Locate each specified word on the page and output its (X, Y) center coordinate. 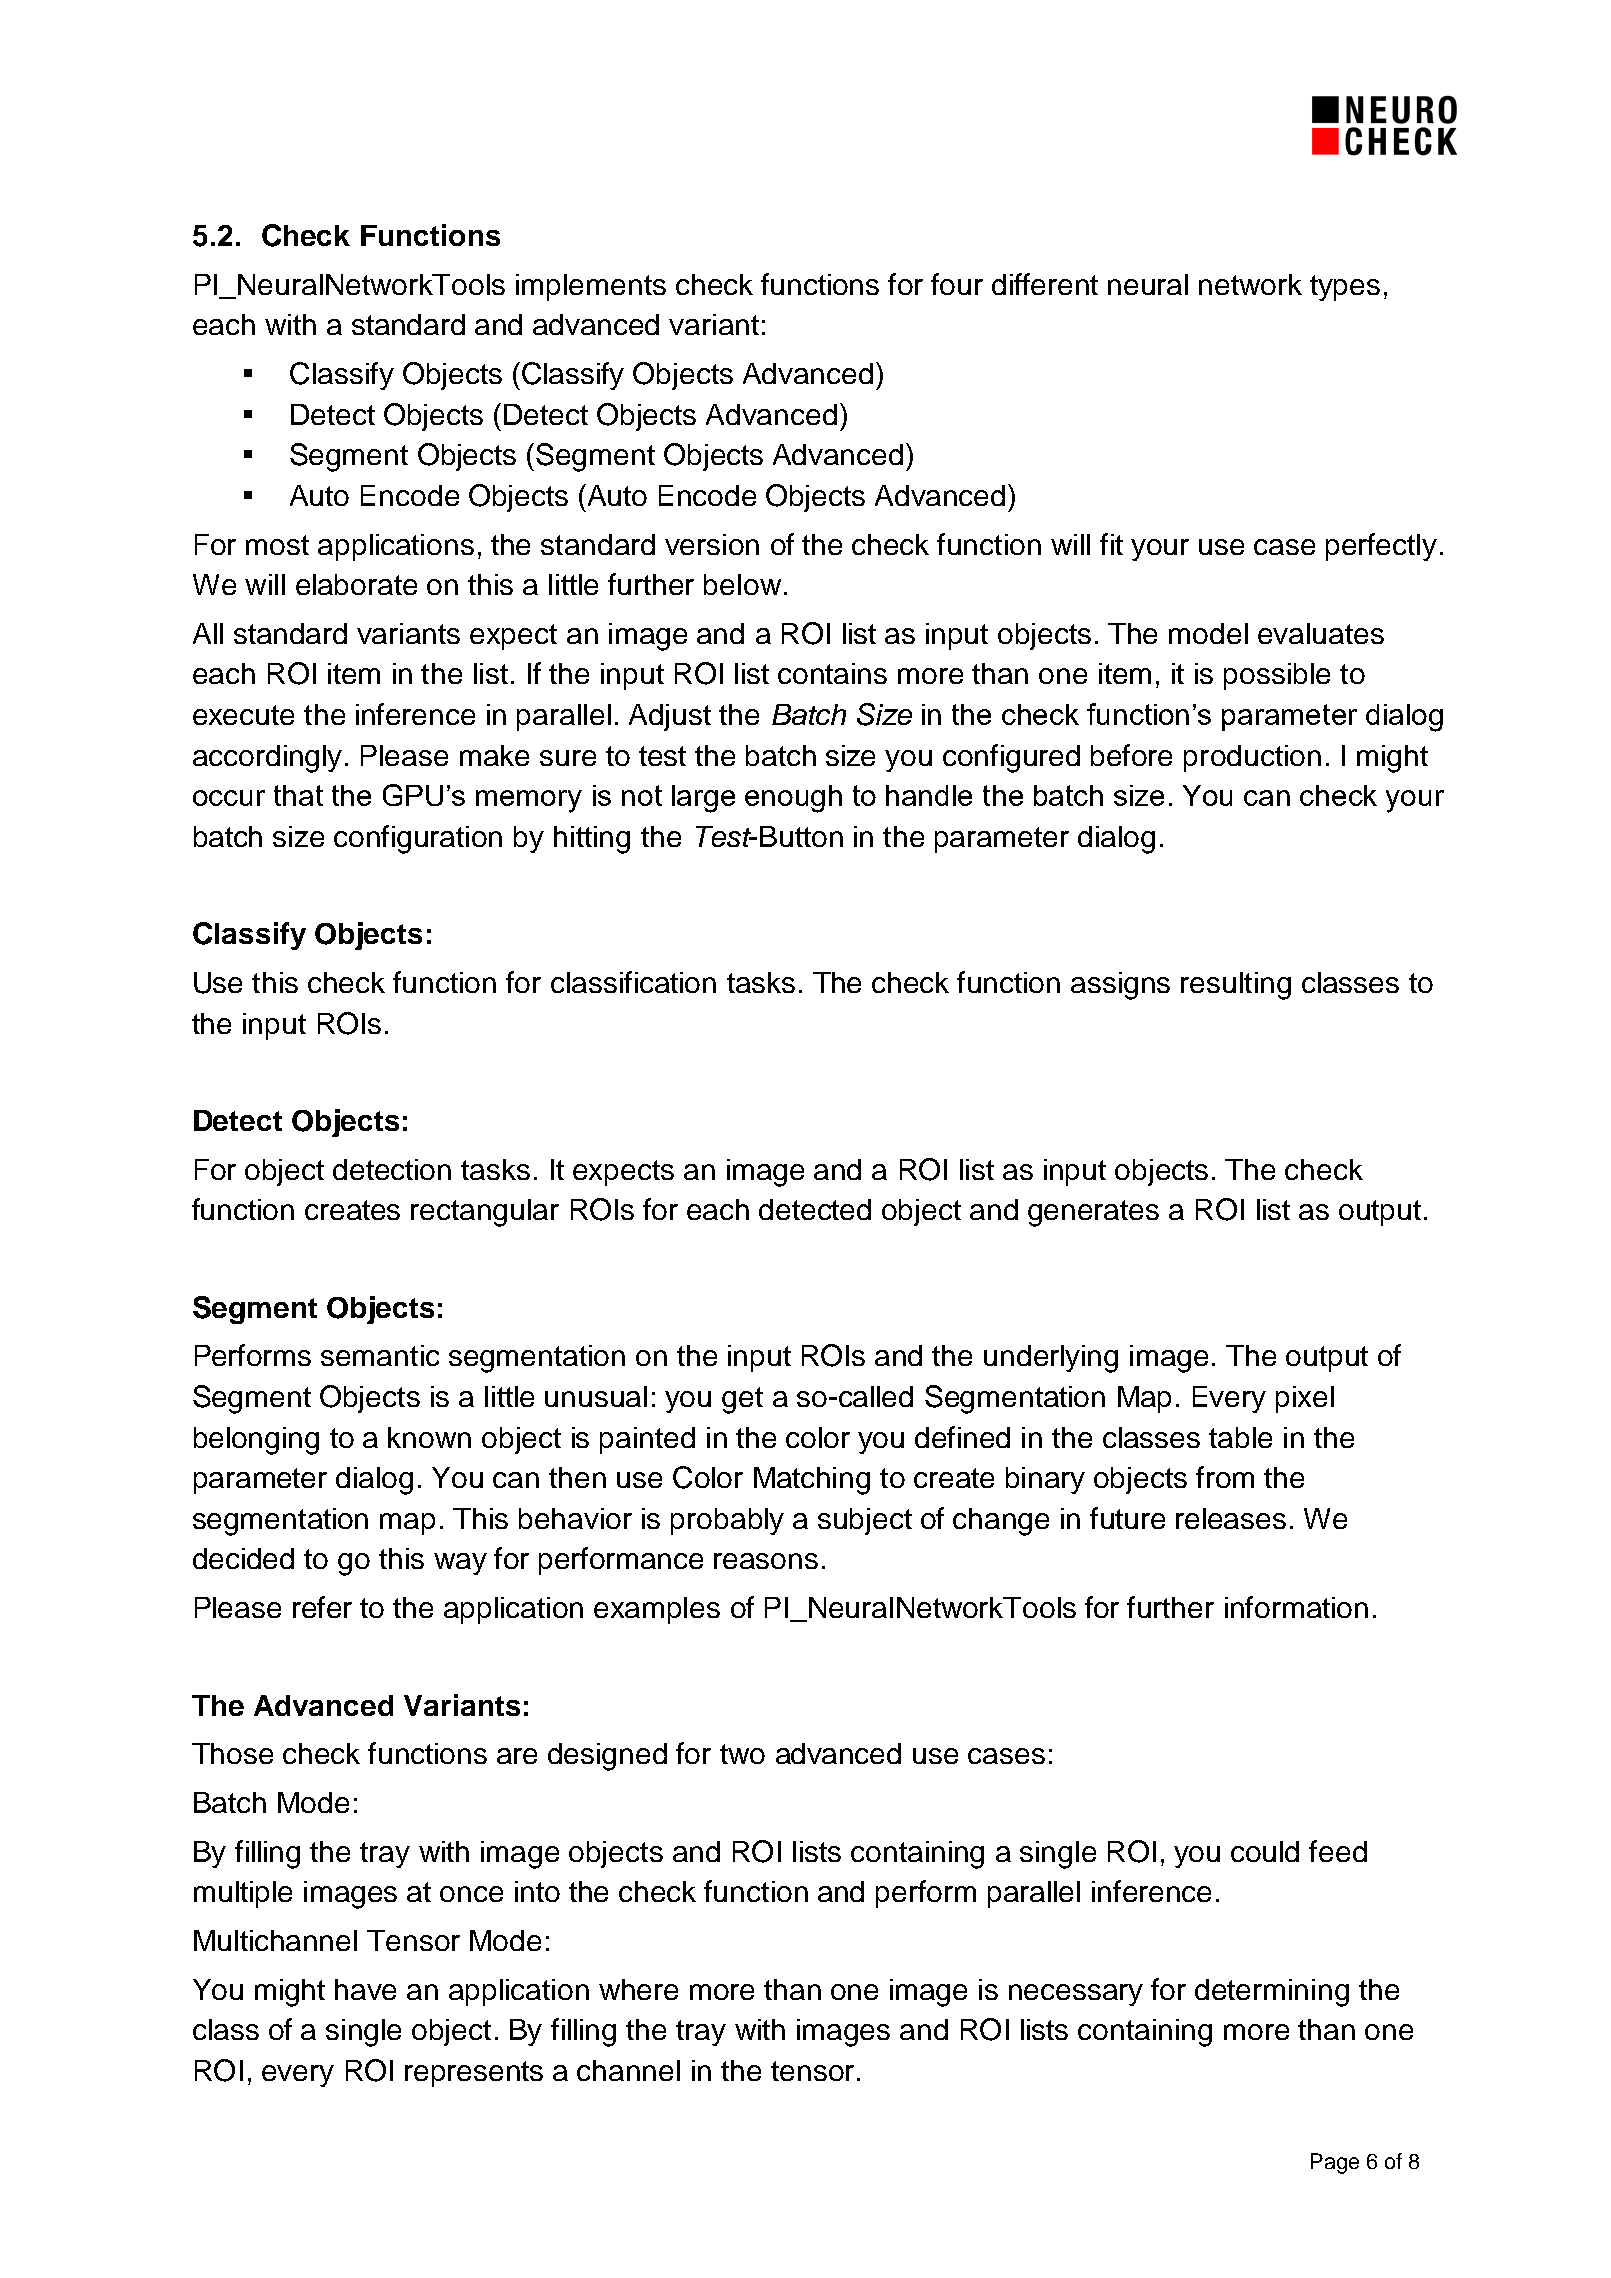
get (742, 1400)
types (1345, 288)
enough (793, 799)
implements (591, 287)
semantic (380, 1355)
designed (607, 1757)
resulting (1236, 986)
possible (1277, 676)
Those (232, 1753)
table (1240, 1437)
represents (474, 2074)
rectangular (485, 1213)
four (957, 284)
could (1265, 1851)
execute (243, 715)
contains (832, 673)
